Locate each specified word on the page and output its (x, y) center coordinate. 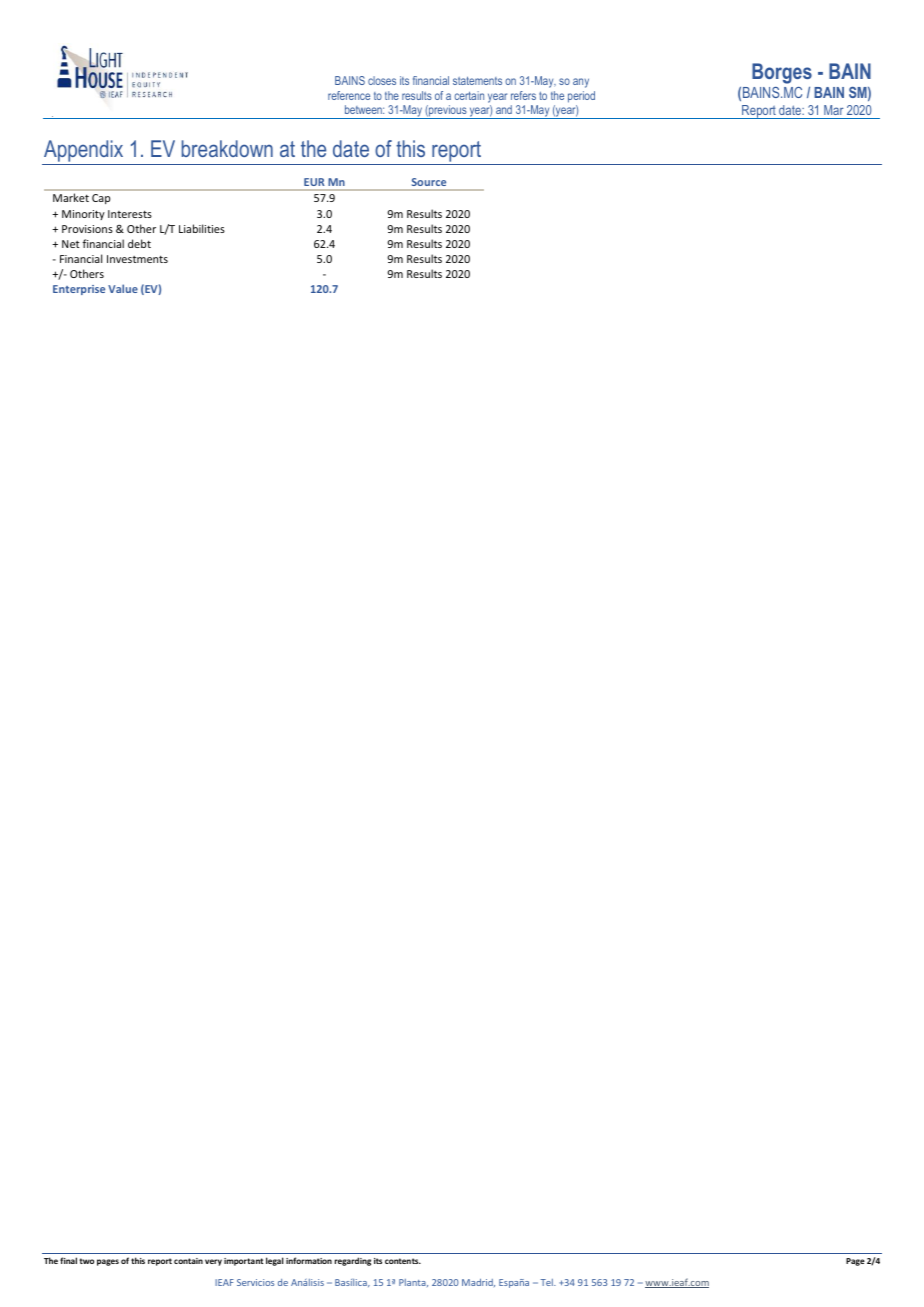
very (213, 1262)
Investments (137, 259)
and (504, 109)
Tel (547, 1282)
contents (403, 1261)
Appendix (84, 152)
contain (188, 1261)
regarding (353, 1261)
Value (123, 288)
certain (469, 95)
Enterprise (79, 290)
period (581, 97)
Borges (782, 75)
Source (429, 182)
